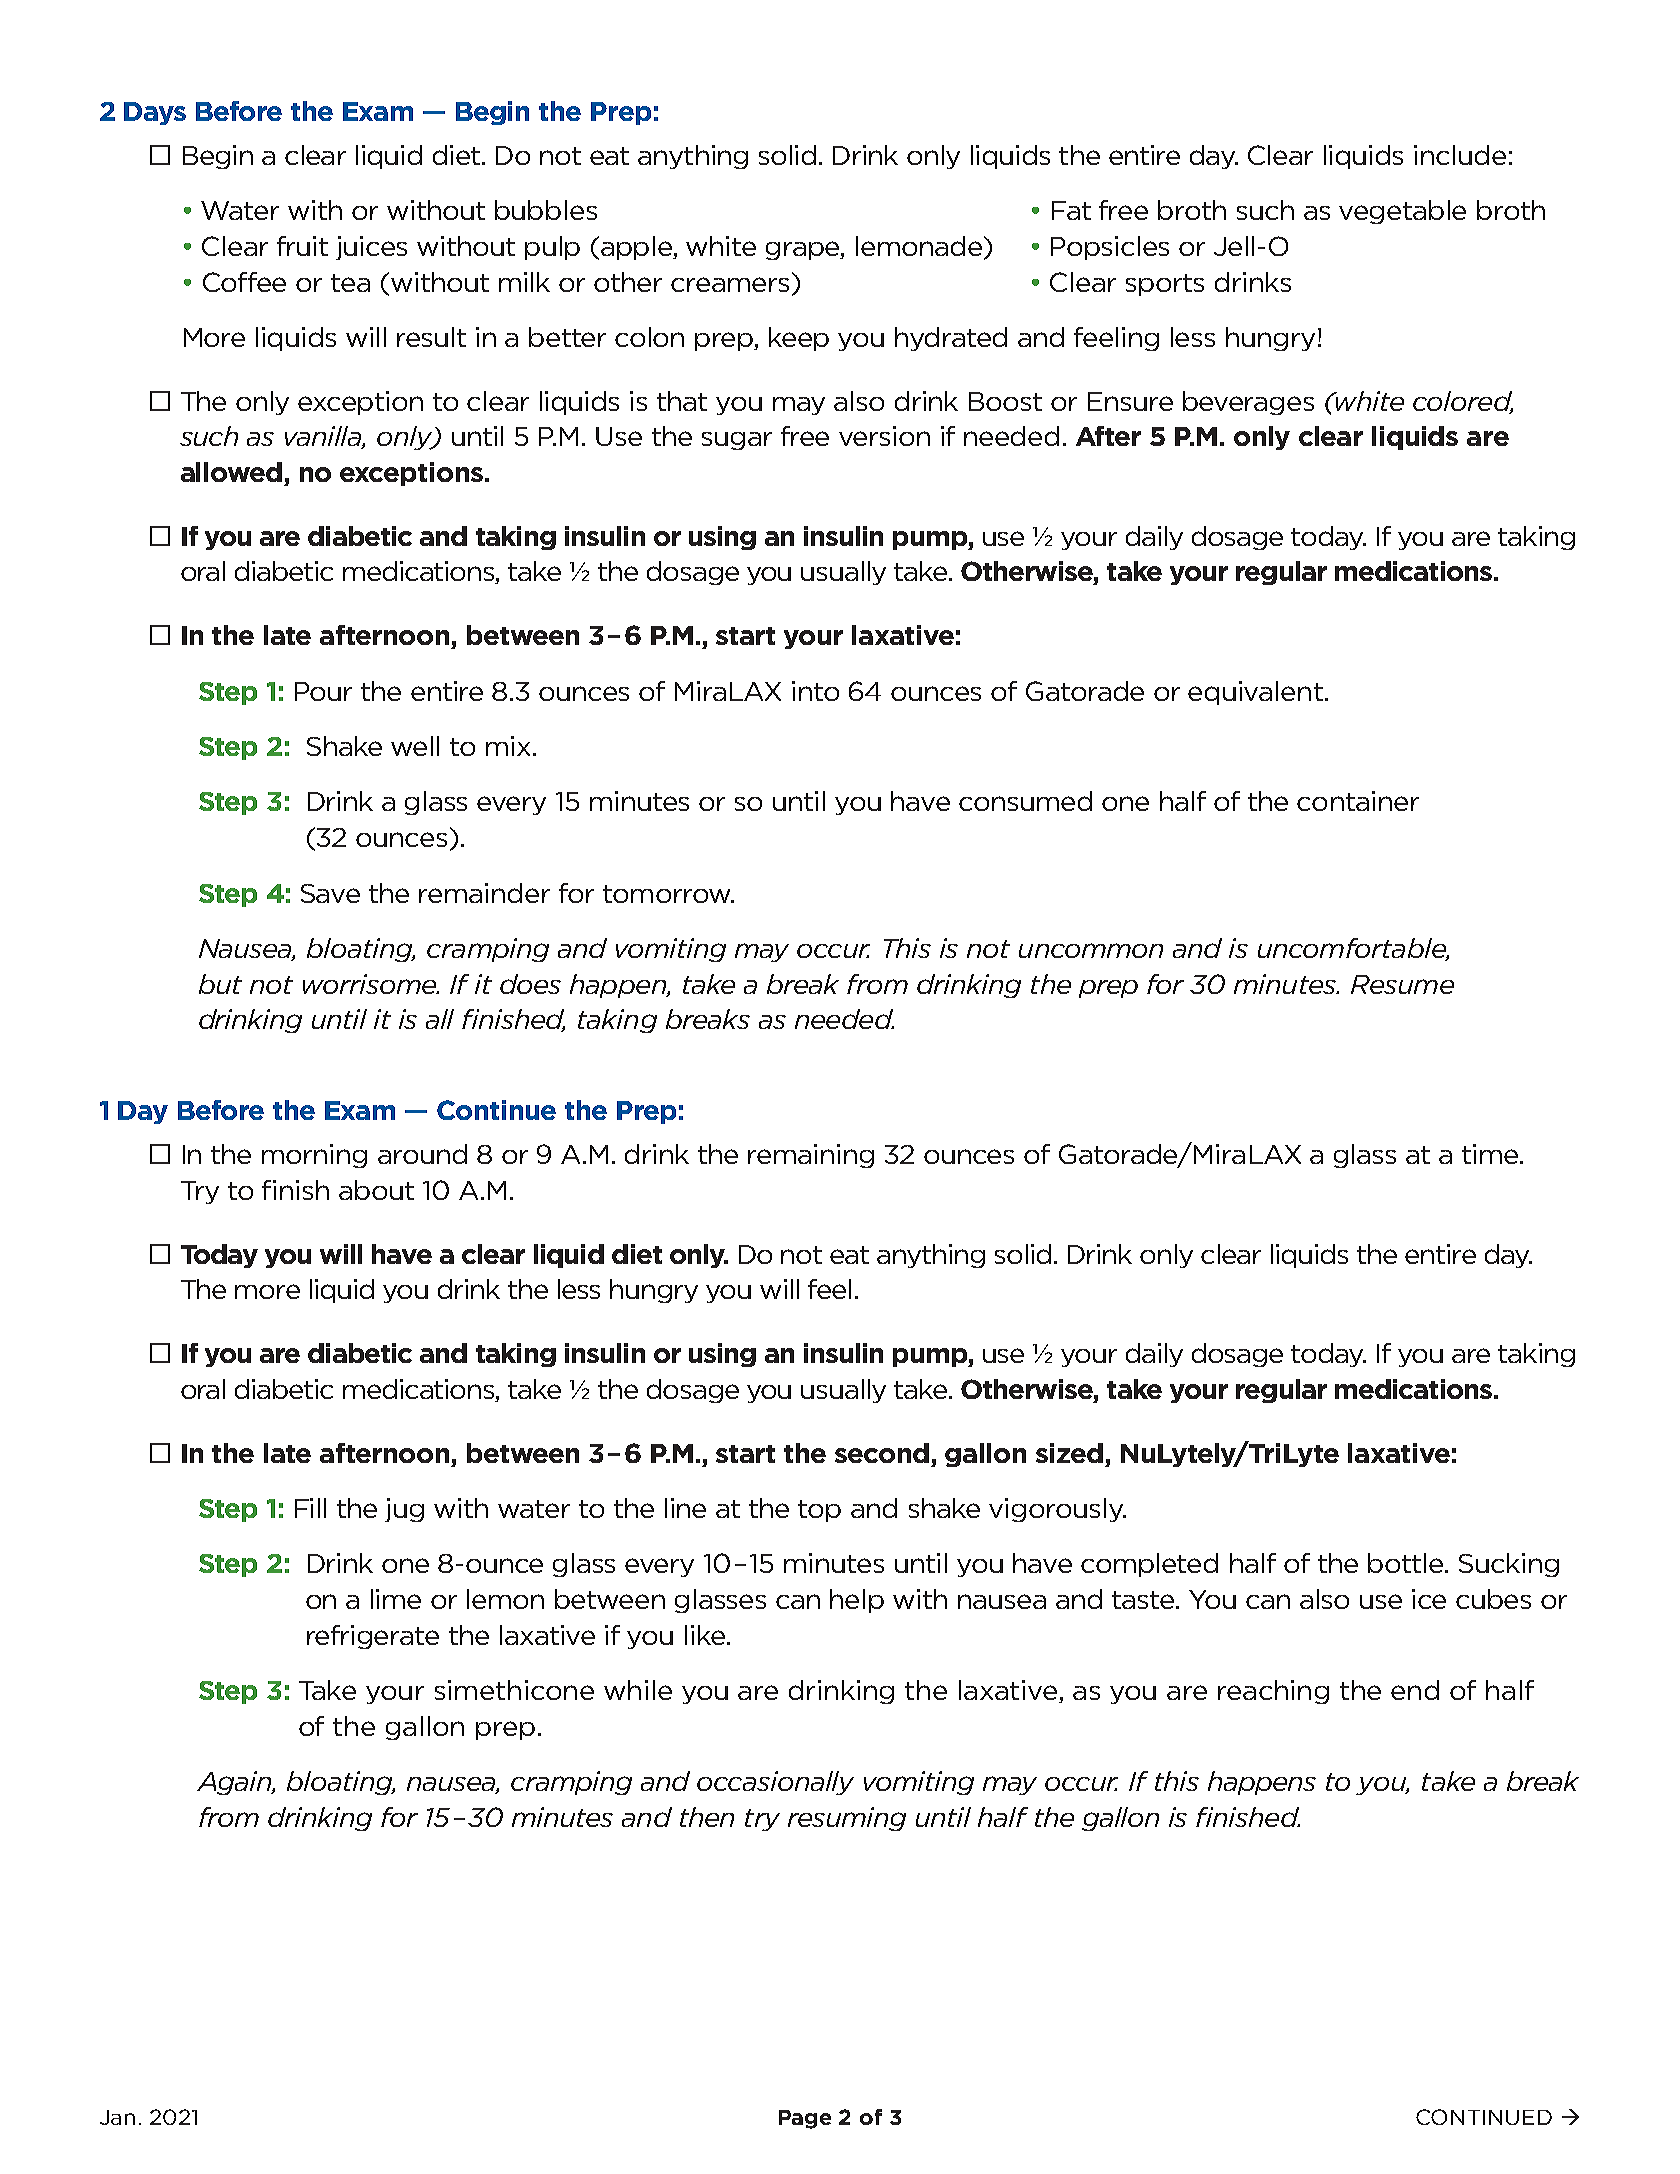 This document has width=1680, height=2174. I want to click on remaining, so click(811, 1156).
